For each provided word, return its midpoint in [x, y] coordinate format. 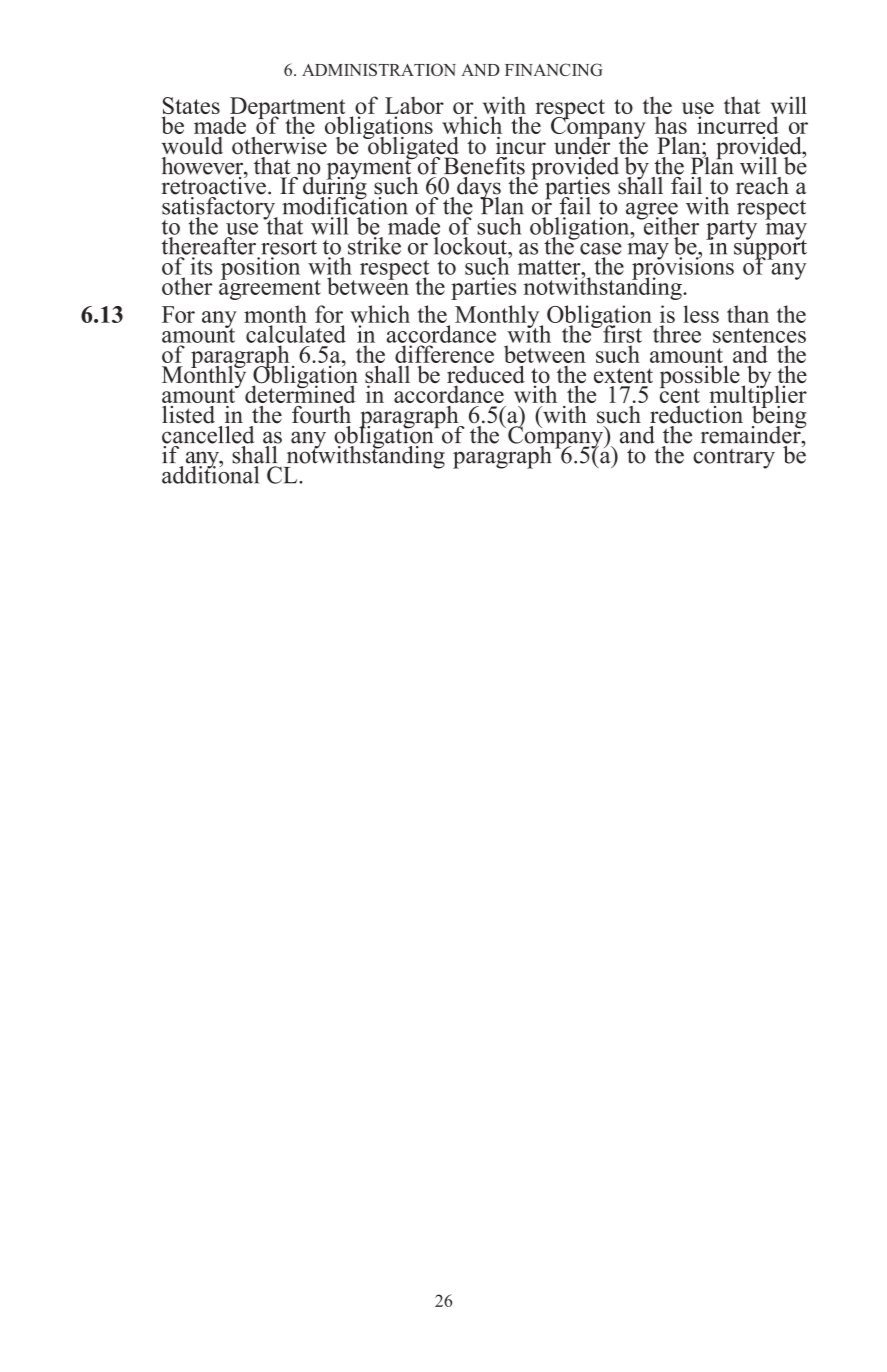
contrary [734, 459]
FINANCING [554, 69]
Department [287, 109]
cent [680, 394]
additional [210, 474]
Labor [414, 107]
